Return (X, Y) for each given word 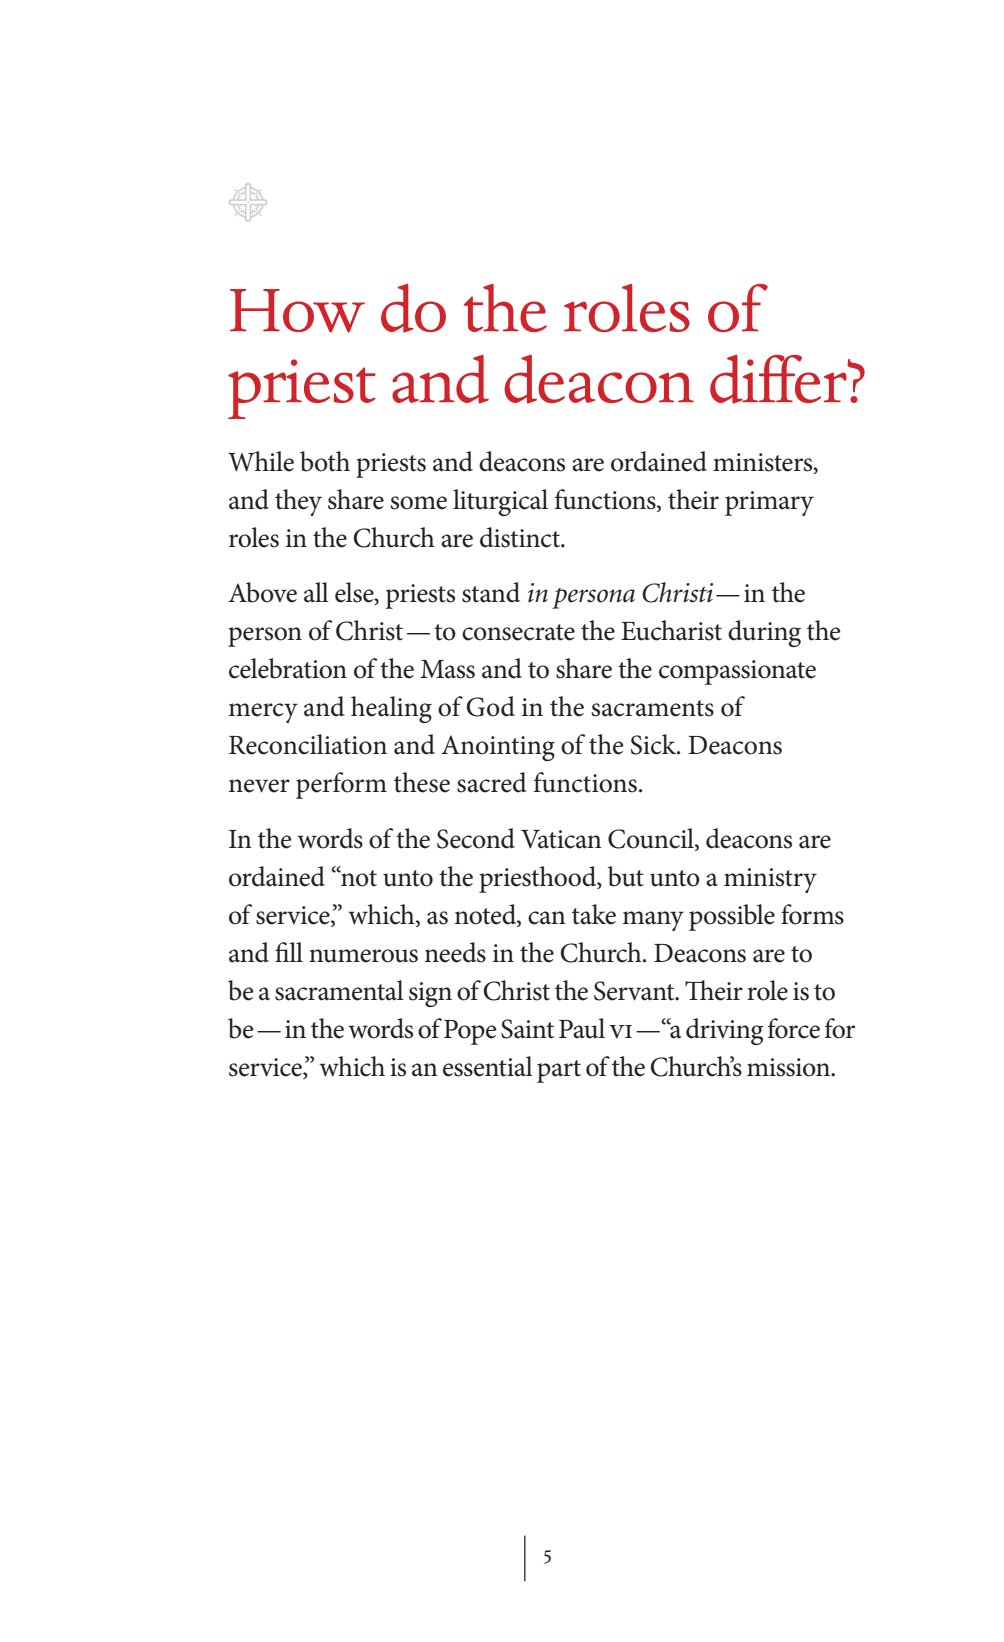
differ (779, 379)
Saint (527, 1029)
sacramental (339, 990)
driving (724, 1031)
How (297, 311)
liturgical (500, 502)
